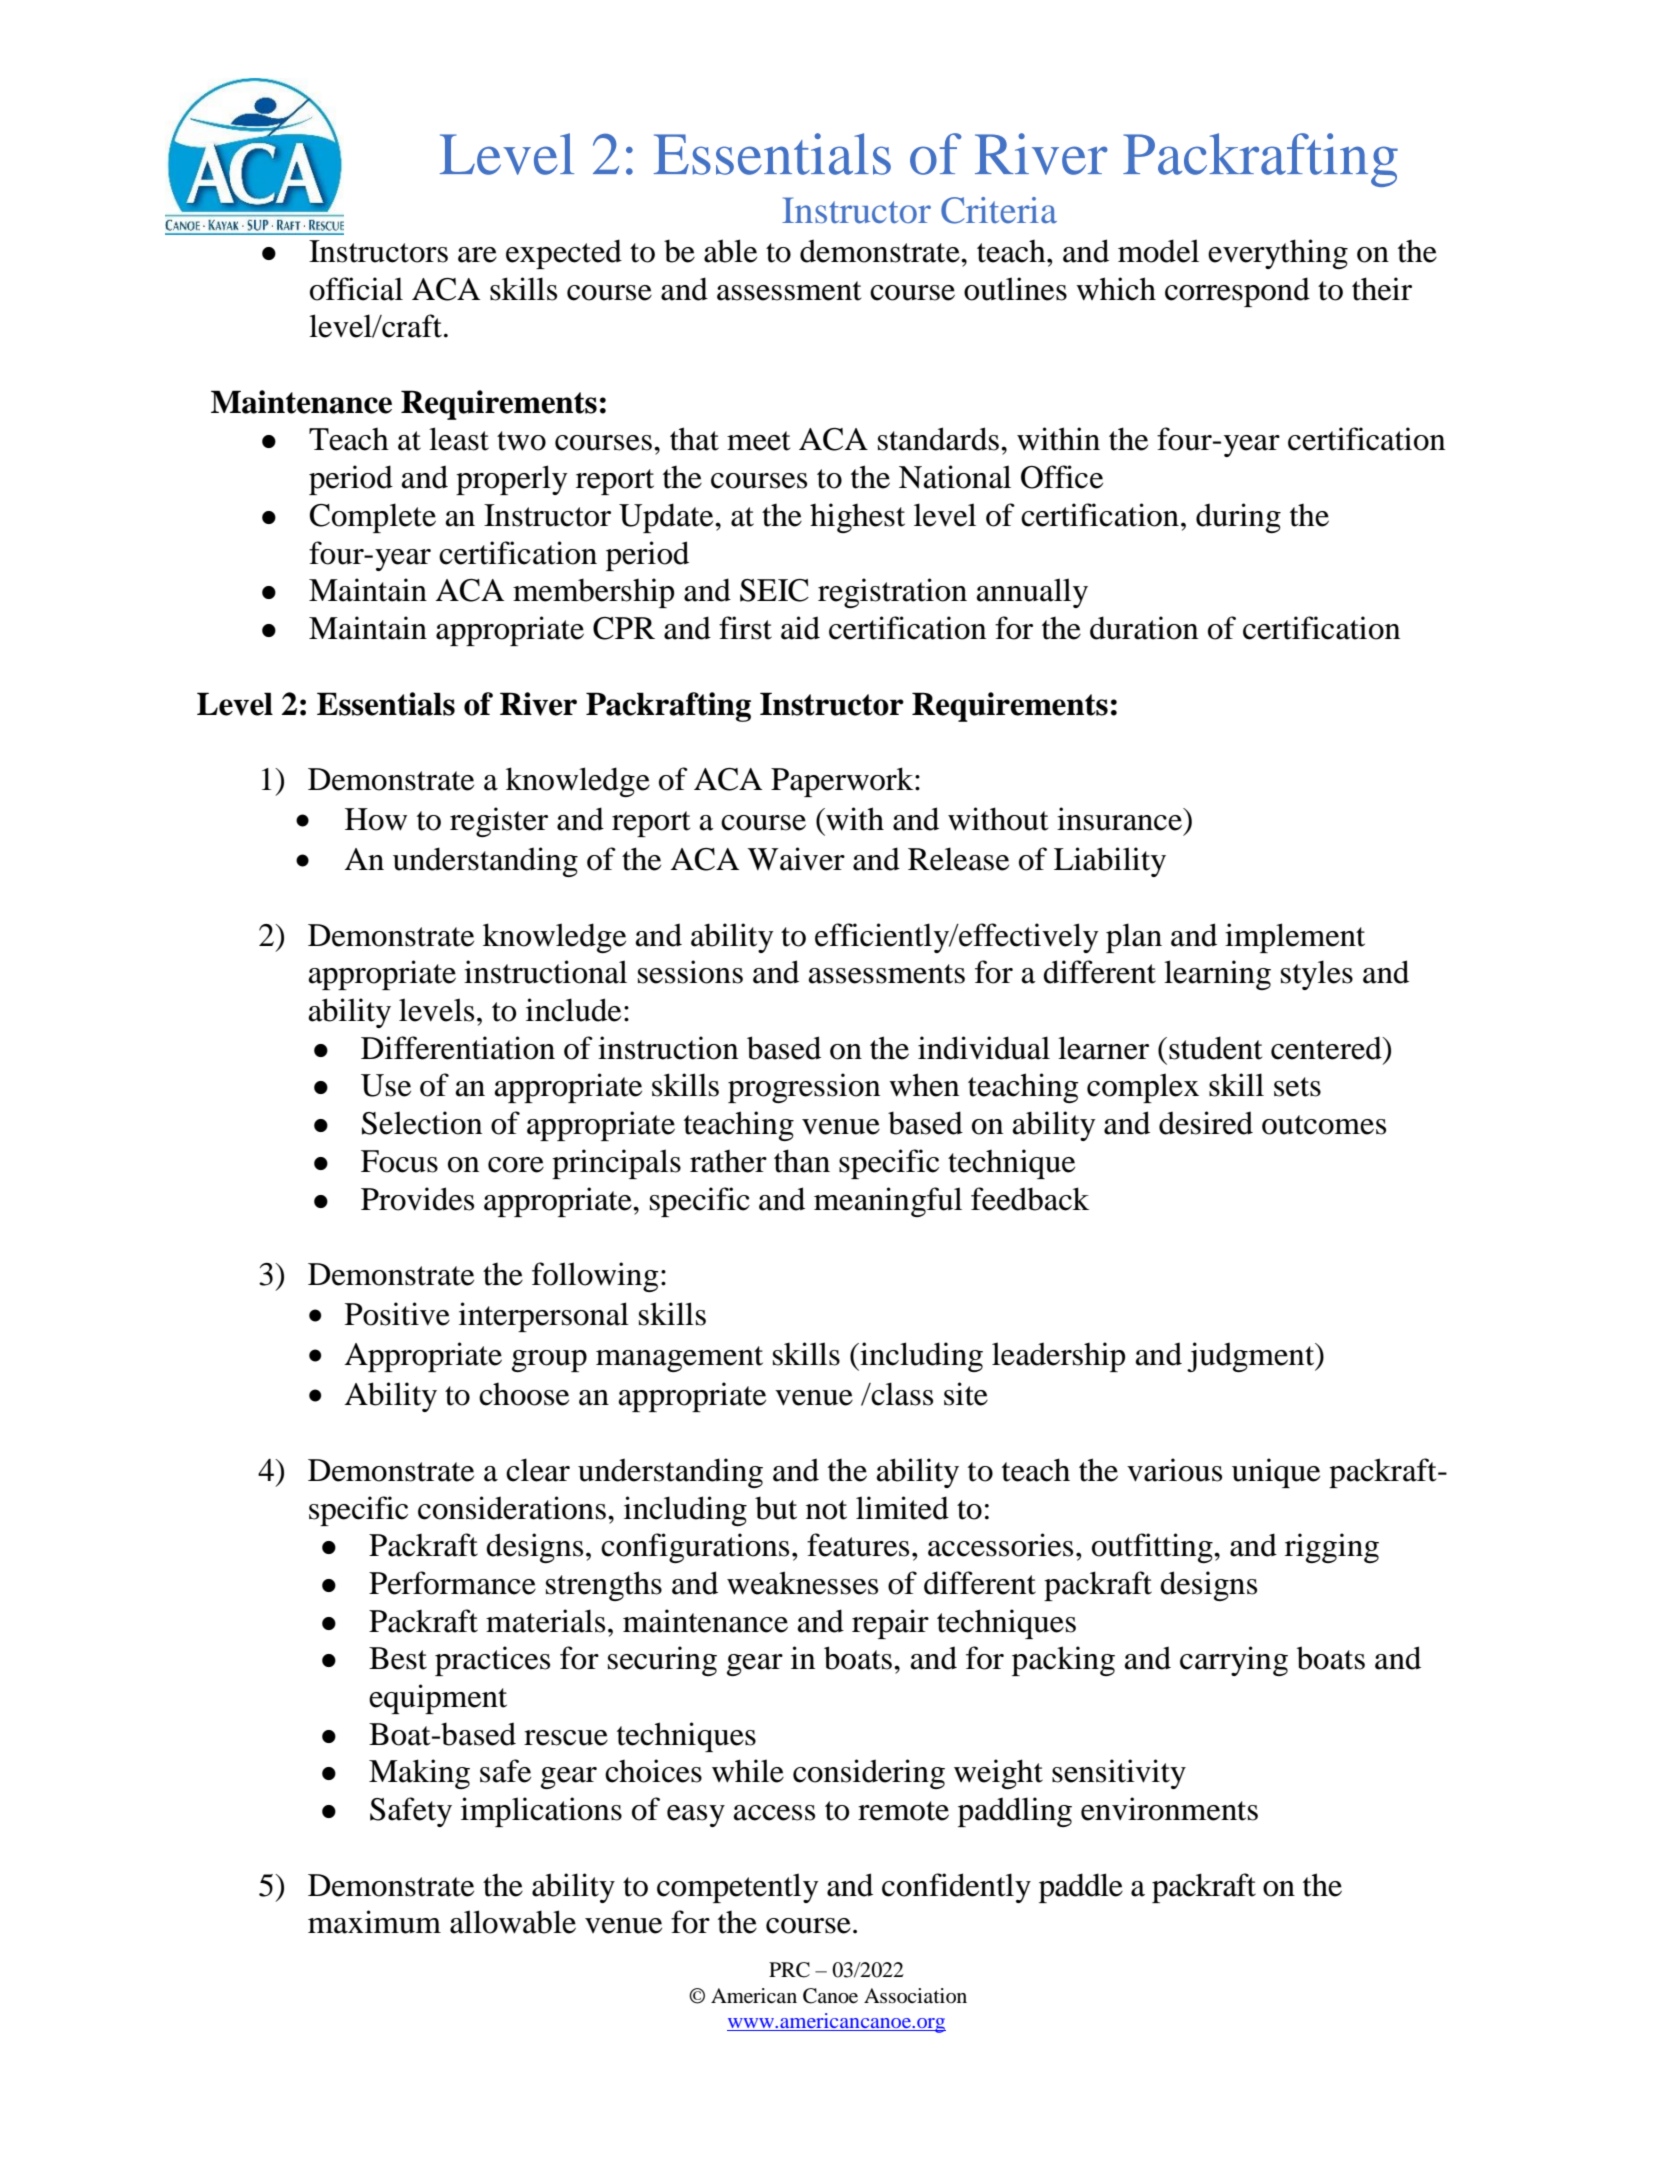 This screenshot has height=2165, width=1673. I want to click on class, so click(901, 1394).
